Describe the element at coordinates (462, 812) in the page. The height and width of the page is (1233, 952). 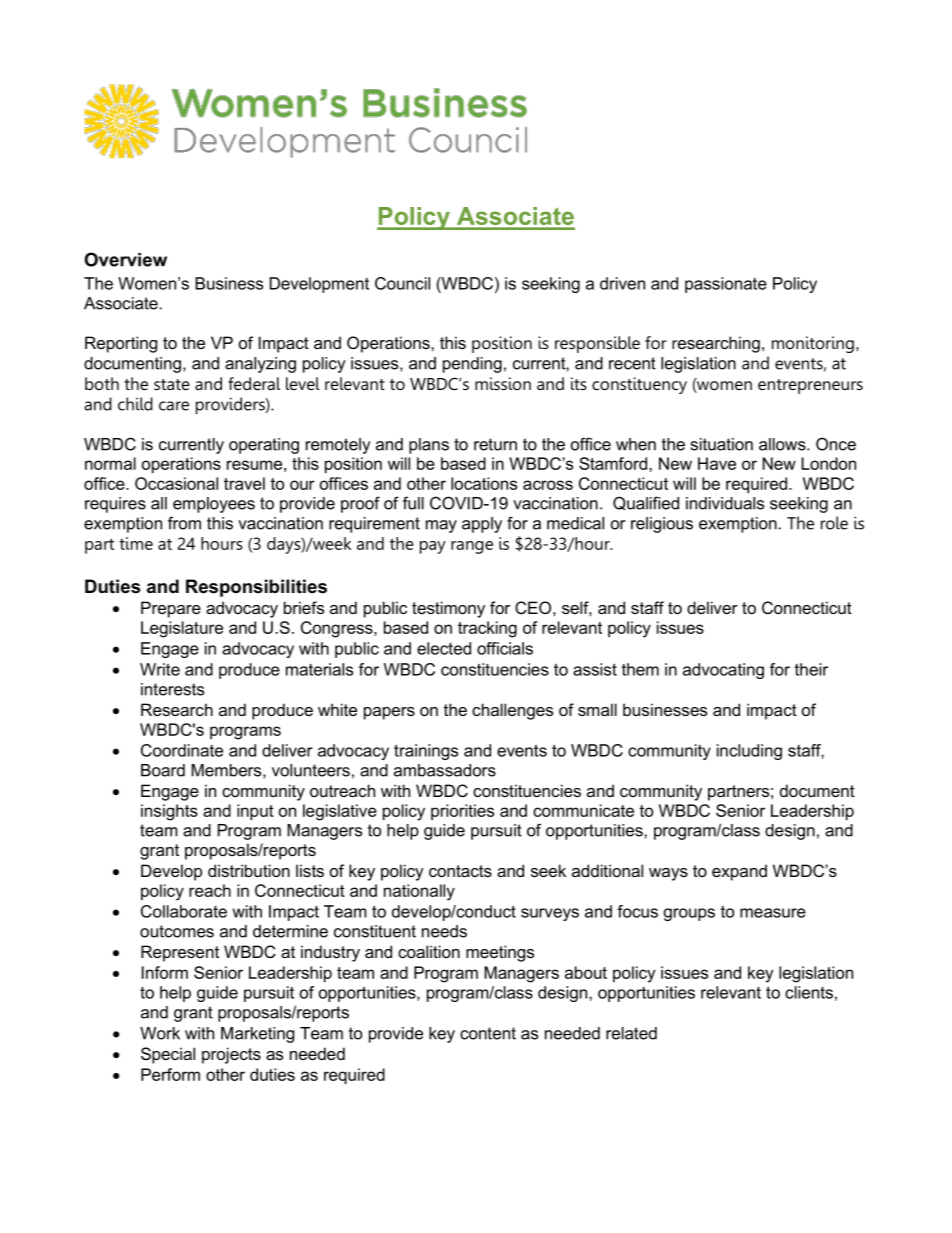
I see `priorities` at that location.
